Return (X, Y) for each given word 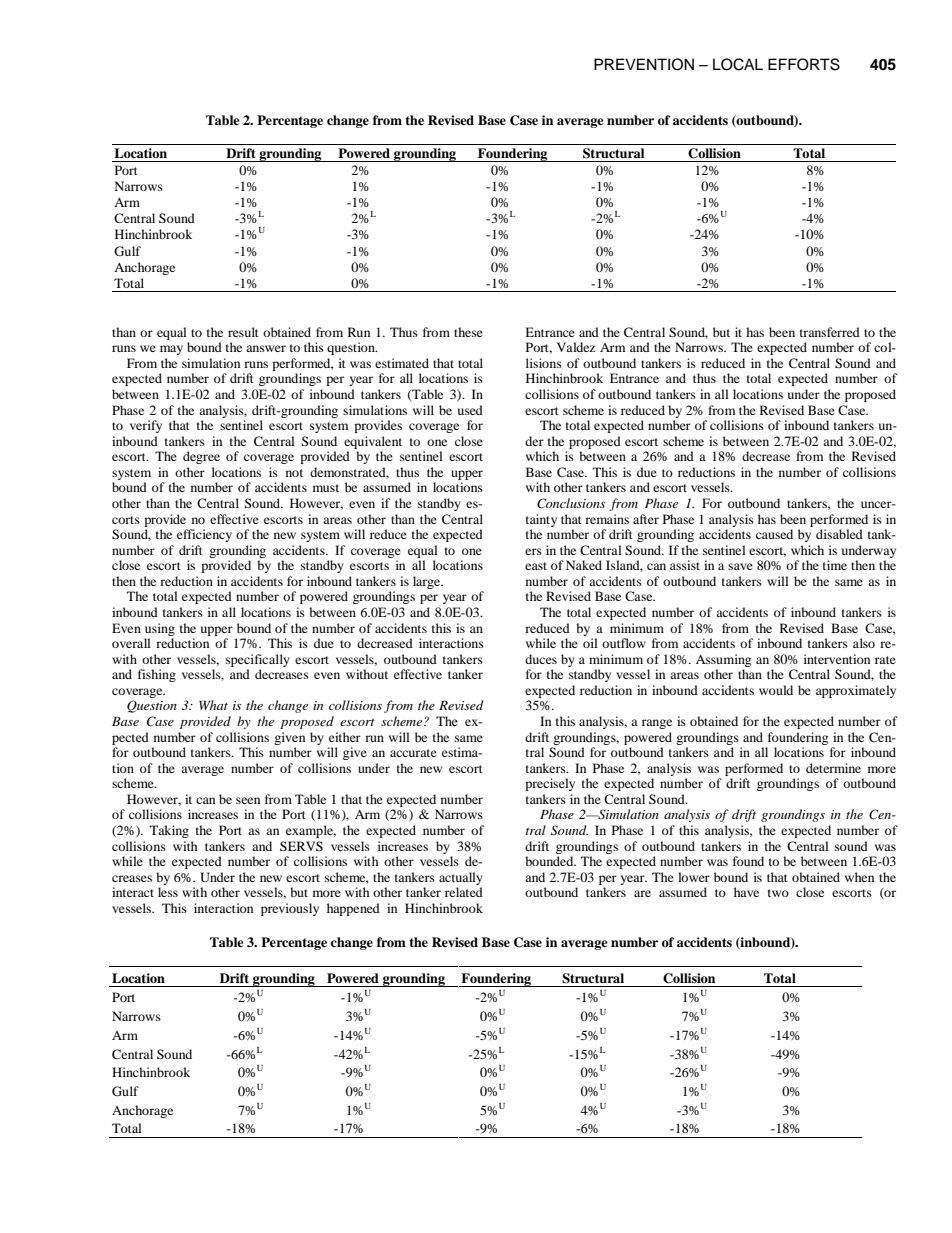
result (243, 332)
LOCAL (738, 64)
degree (201, 457)
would (776, 690)
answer (266, 348)
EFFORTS (804, 64)
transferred (830, 332)
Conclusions (571, 503)
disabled (839, 534)
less (168, 892)
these (468, 332)
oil (590, 643)
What (213, 705)
